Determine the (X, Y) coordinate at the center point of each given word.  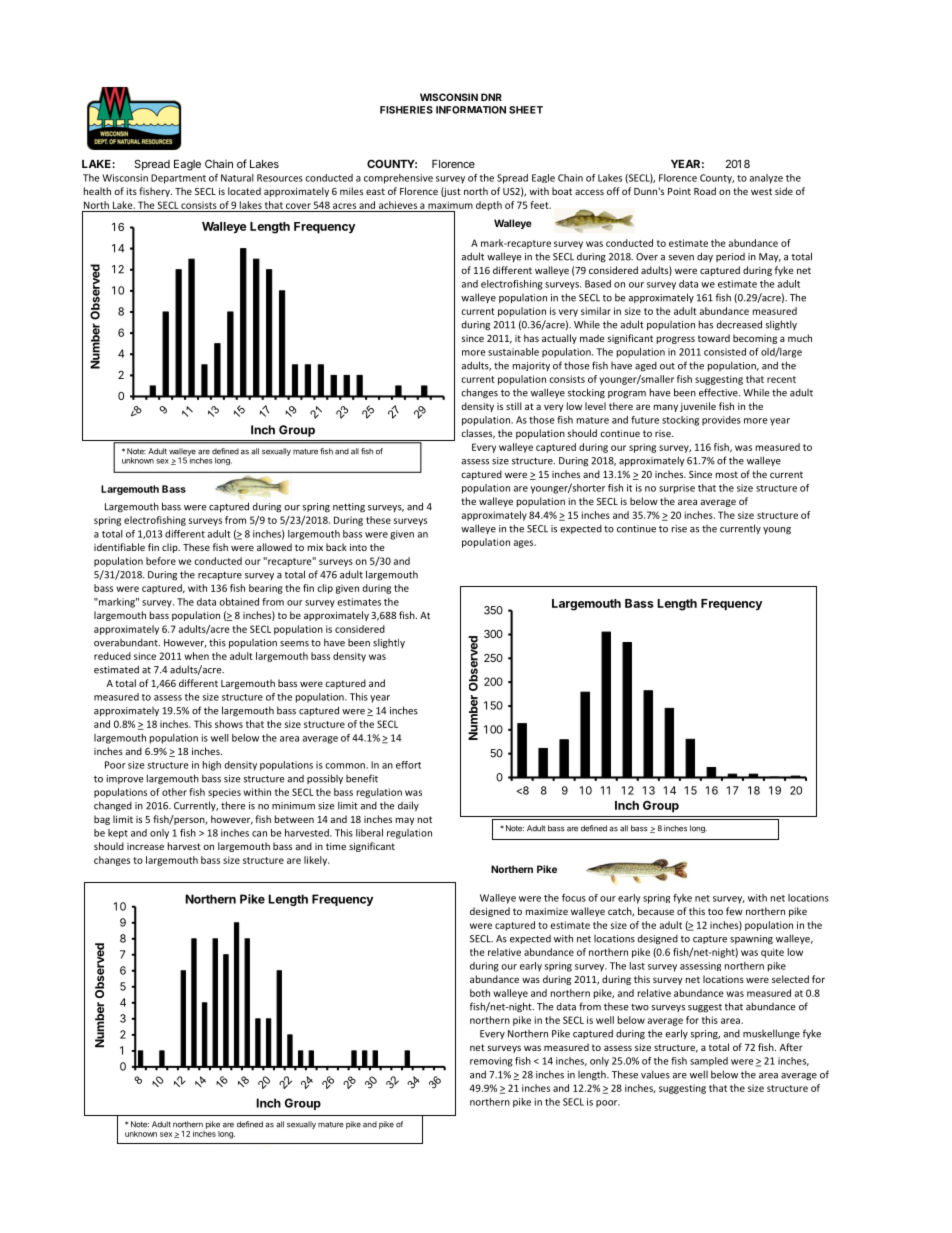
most (727, 474)
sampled (709, 1062)
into (358, 547)
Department (178, 179)
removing (491, 1062)
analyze (766, 179)
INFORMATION (471, 110)
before (161, 561)
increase (145, 846)
